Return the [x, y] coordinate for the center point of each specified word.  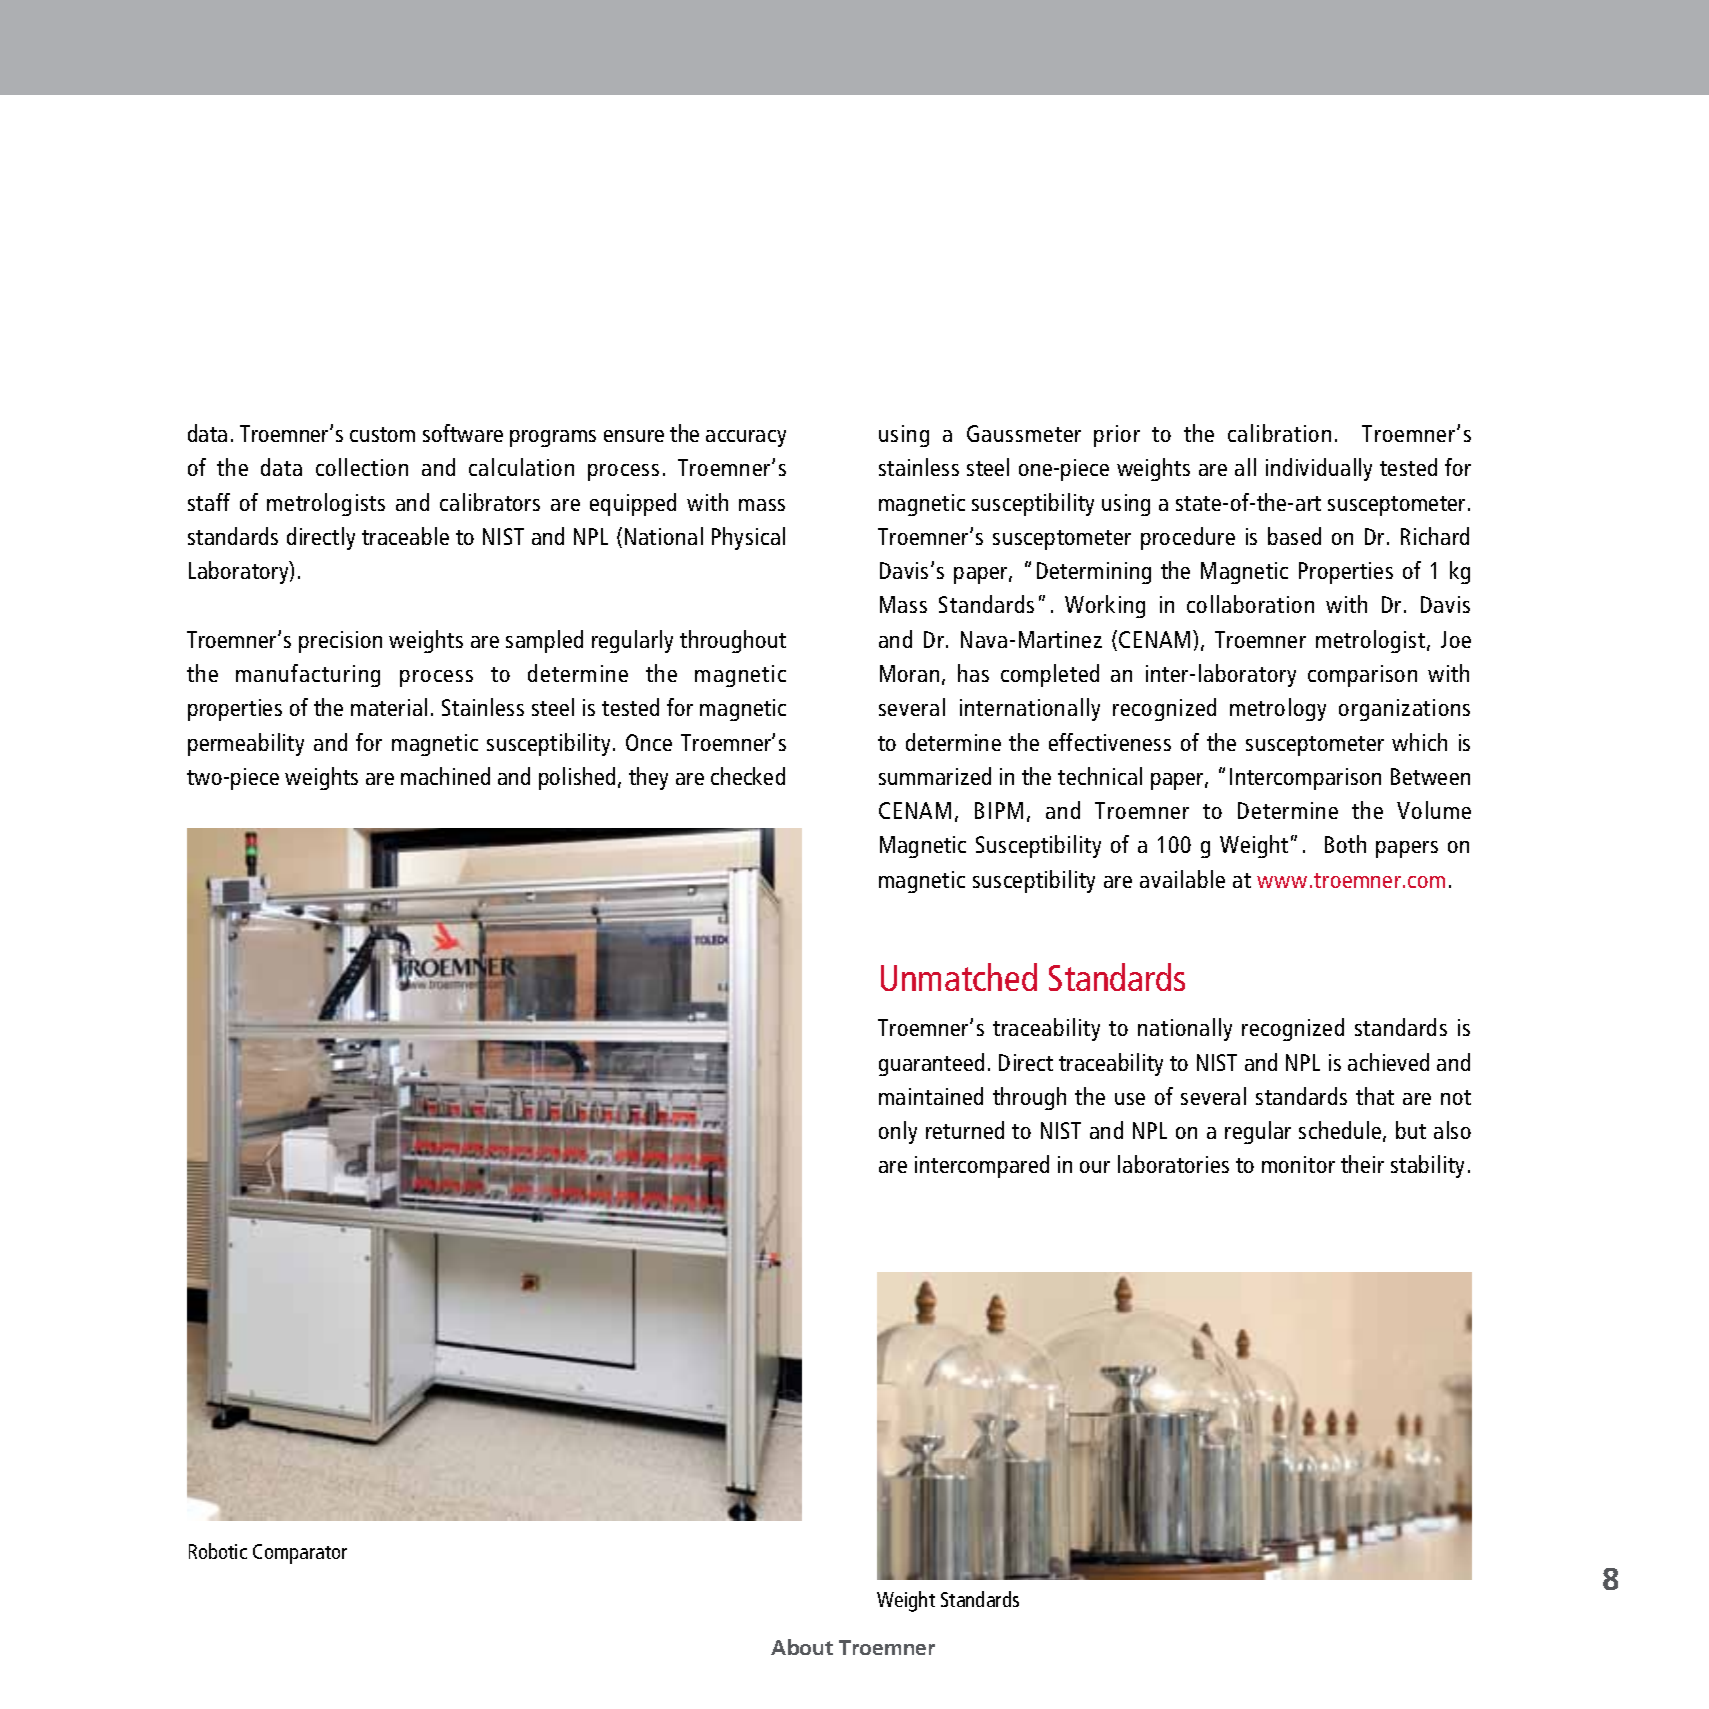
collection [362, 467]
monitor [1298, 1164]
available [1182, 879]
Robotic [218, 1551]
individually [1319, 469]
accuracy [746, 438]
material [389, 707]
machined [445, 776]
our [1095, 1167]
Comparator [300, 1554]
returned [965, 1130]
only [898, 1132]
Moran [909, 673]
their [1362, 1164]
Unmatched [959, 977]
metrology [1278, 709]
